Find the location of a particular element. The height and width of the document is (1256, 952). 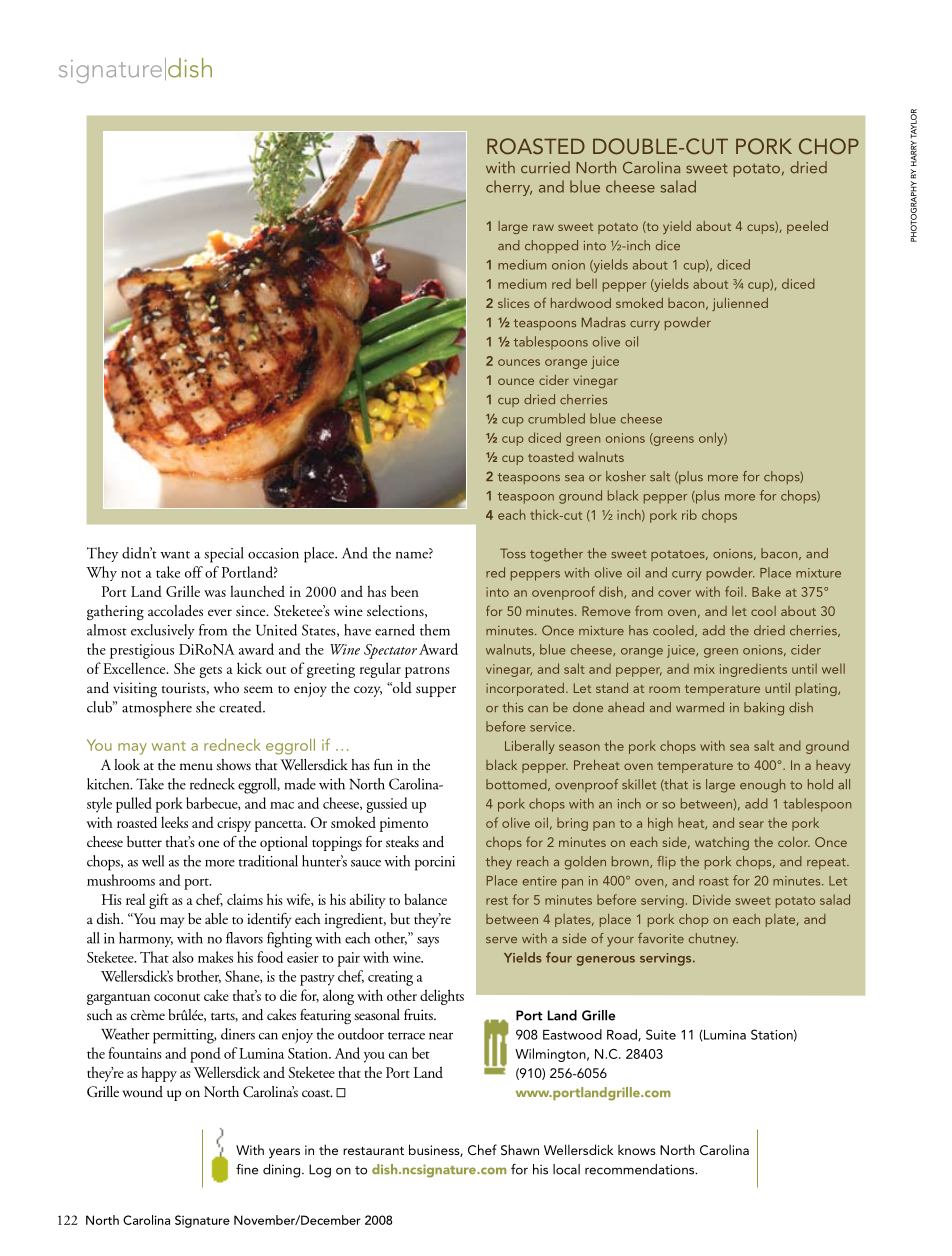

fine is located at coordinates (247, 1169).
